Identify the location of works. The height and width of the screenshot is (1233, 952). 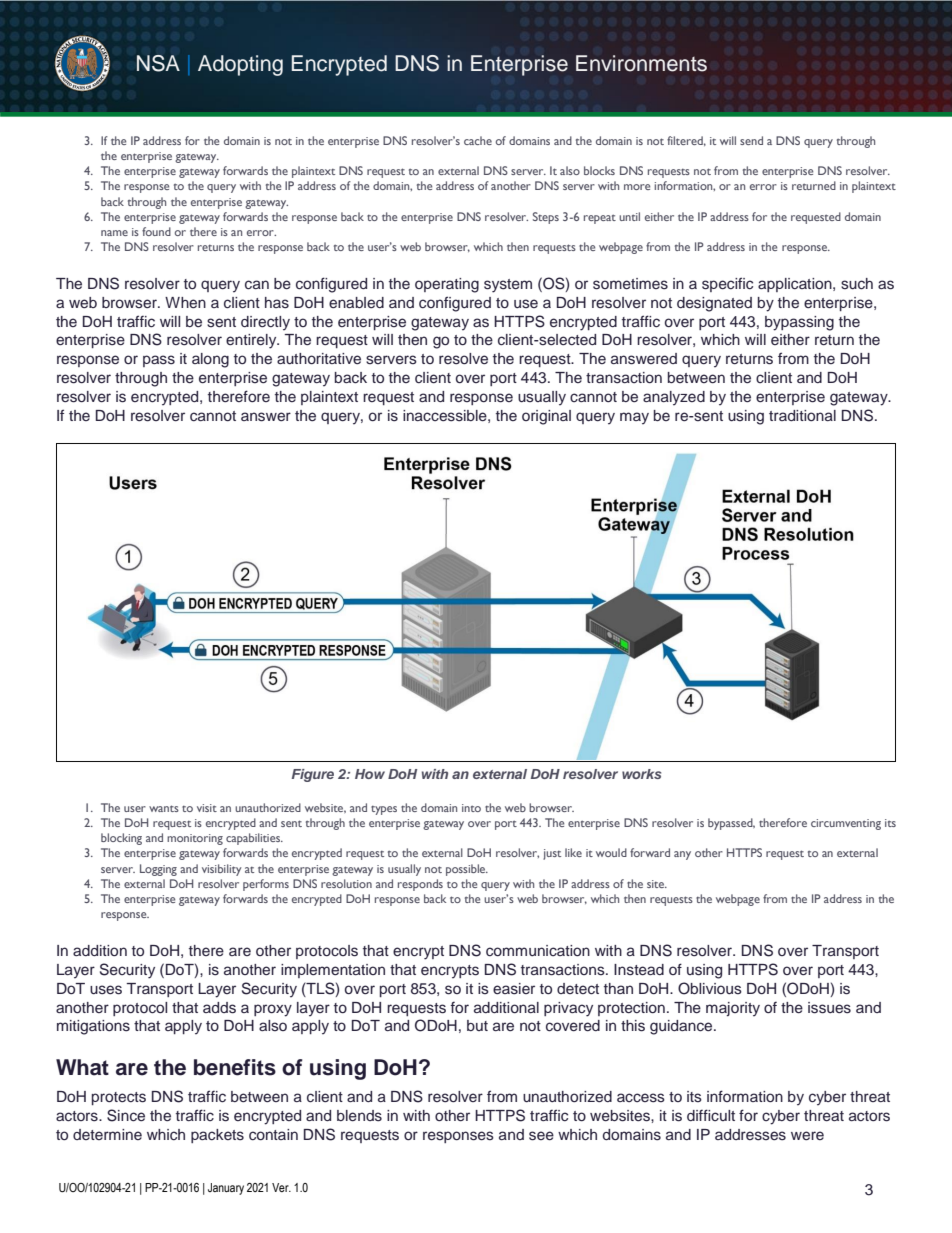
(641, 774).
